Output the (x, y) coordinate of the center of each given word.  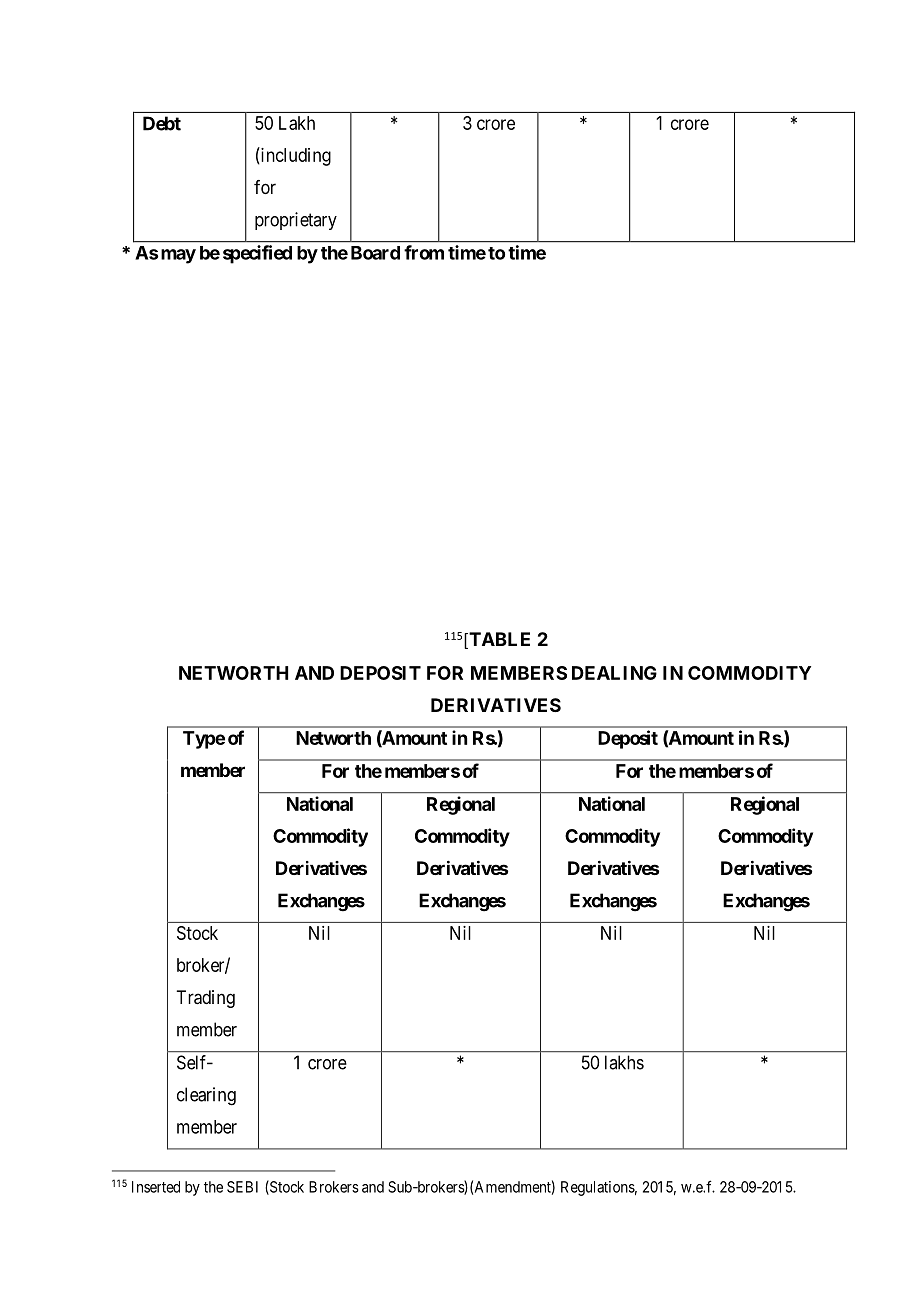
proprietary (296, 221)
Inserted (156, 1187)
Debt (162, 123)
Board (375, 253)
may (178, 256)
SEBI (242, 1187)
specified (257, 254)
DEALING (614, 673)
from (424, 252)
